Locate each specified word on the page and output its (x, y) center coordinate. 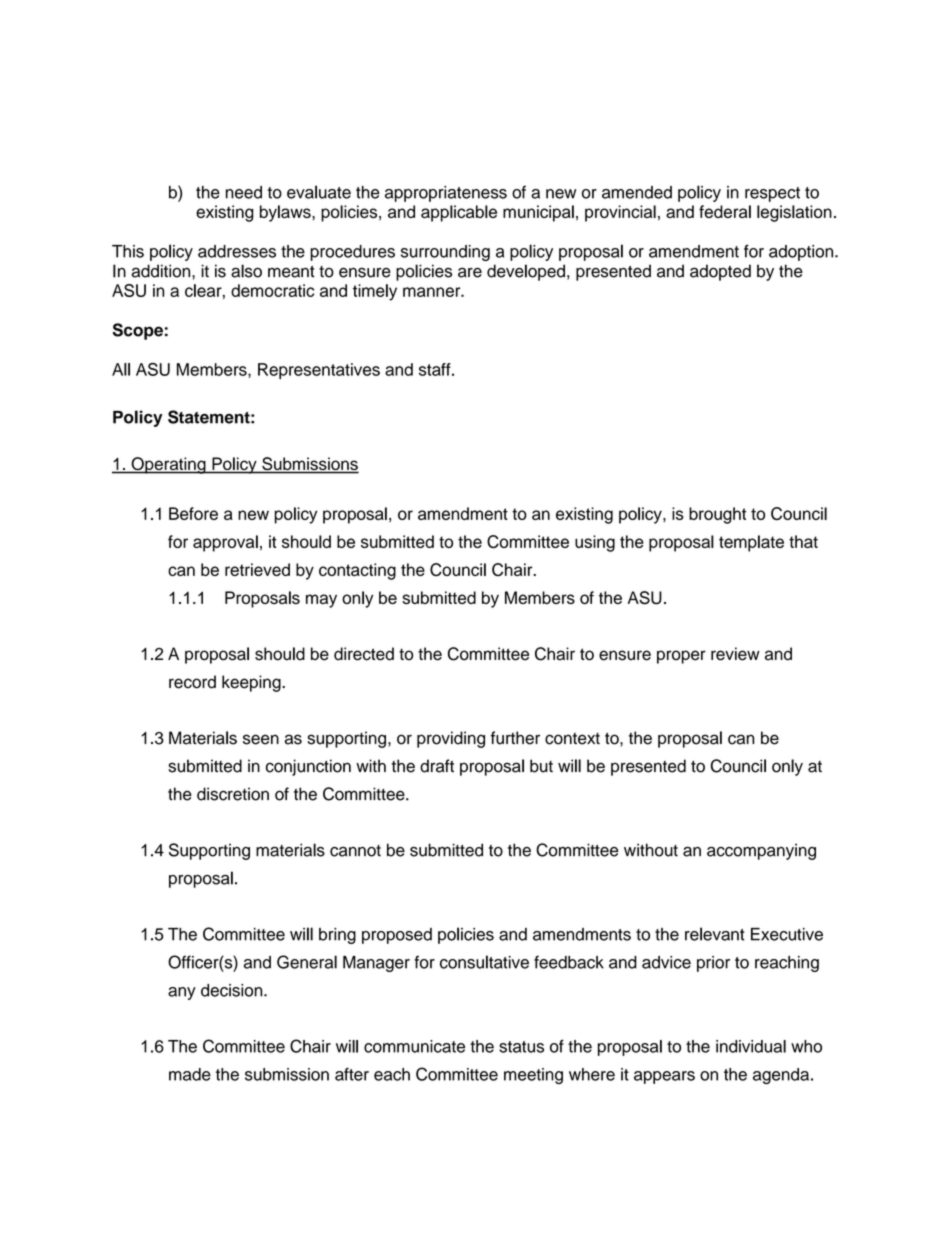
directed (364, 654)
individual (751, 1046)
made (190, 1074)
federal (725, 211)
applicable (459, 213)
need (244, 192)
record (192, 682)
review (735, 654)
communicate (414, 1046)
